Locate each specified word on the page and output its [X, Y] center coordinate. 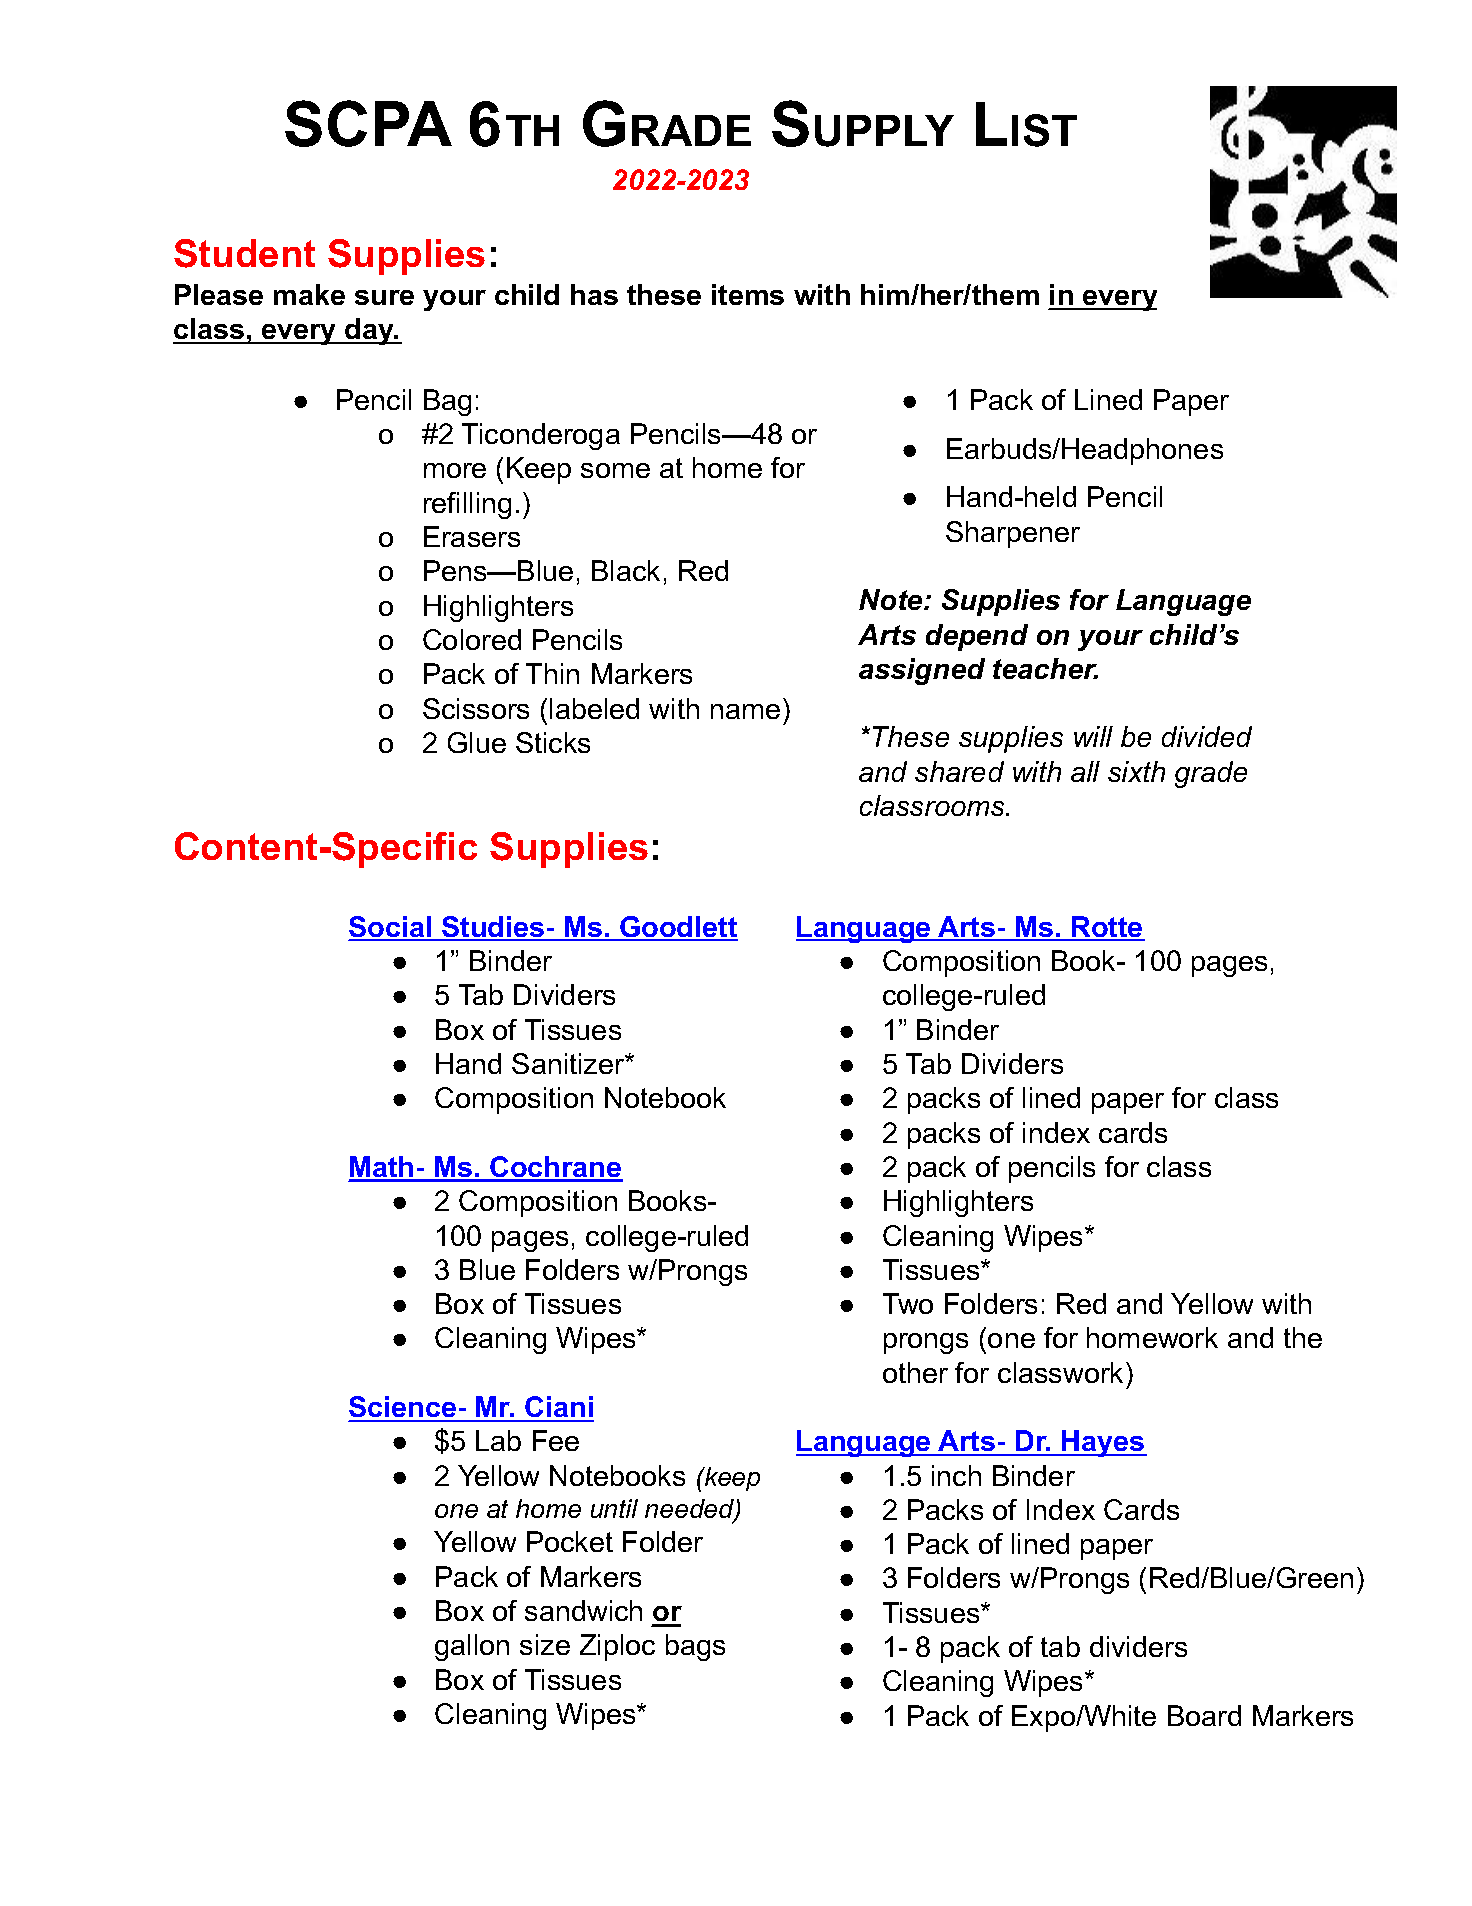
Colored [472, 639]
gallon [472, 1647]
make [309, 294]
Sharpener [1013, 534]
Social [391, 928]
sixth [1136, 771]
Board [1204, 1715]
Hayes [1103, 1443]
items [748, 294]
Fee [556, 1440]
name [745, 711]
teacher [1045, 668]
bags [695, 1647]
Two [908, 1303]
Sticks [553, 742]
